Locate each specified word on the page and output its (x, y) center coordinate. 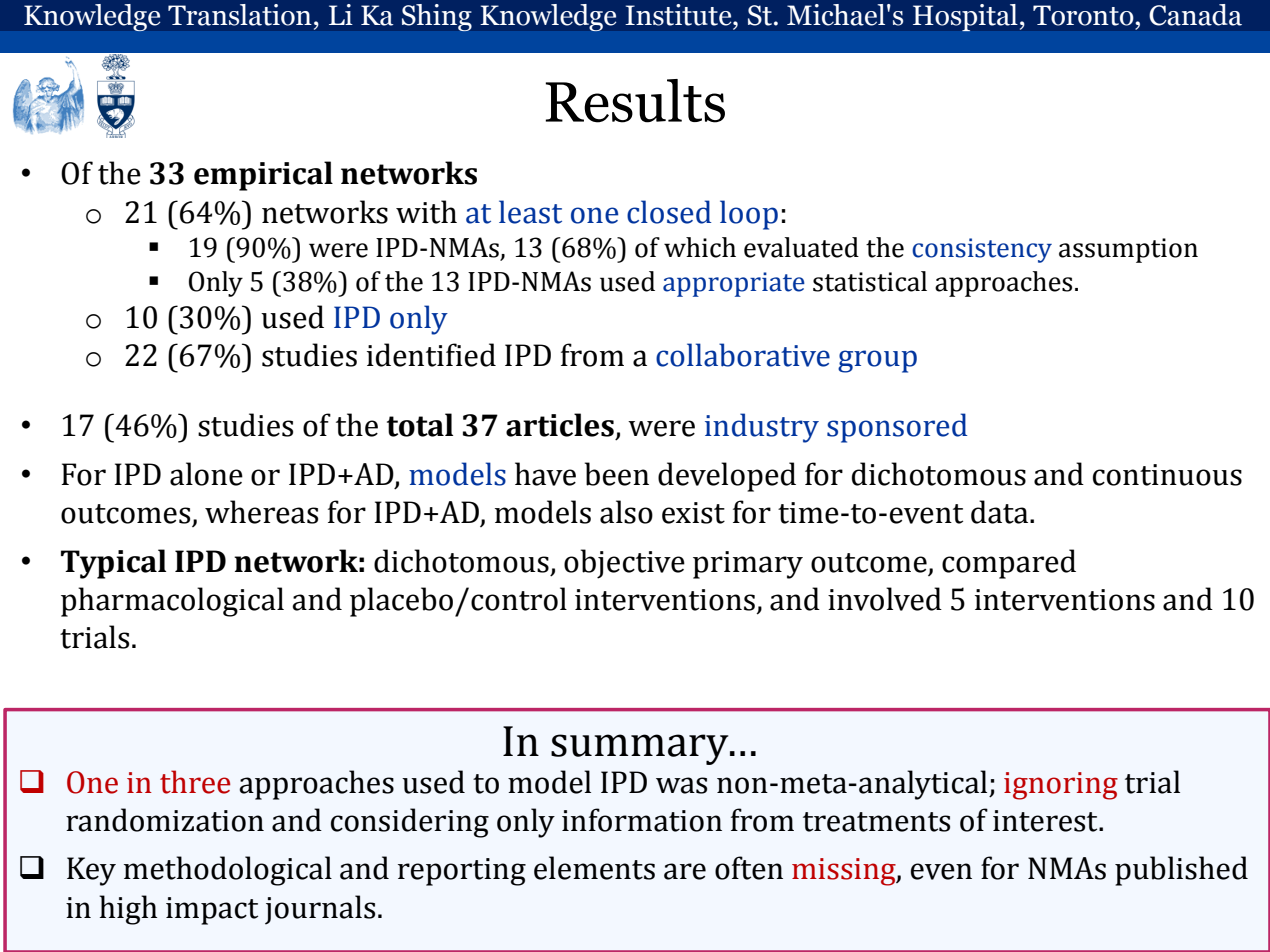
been (617, 474)
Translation (240, 15)
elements (594, 868)
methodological (228, 871)
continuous (1167, 475)
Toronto (1084, 15)
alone (206, 474)
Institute (679, 15)
